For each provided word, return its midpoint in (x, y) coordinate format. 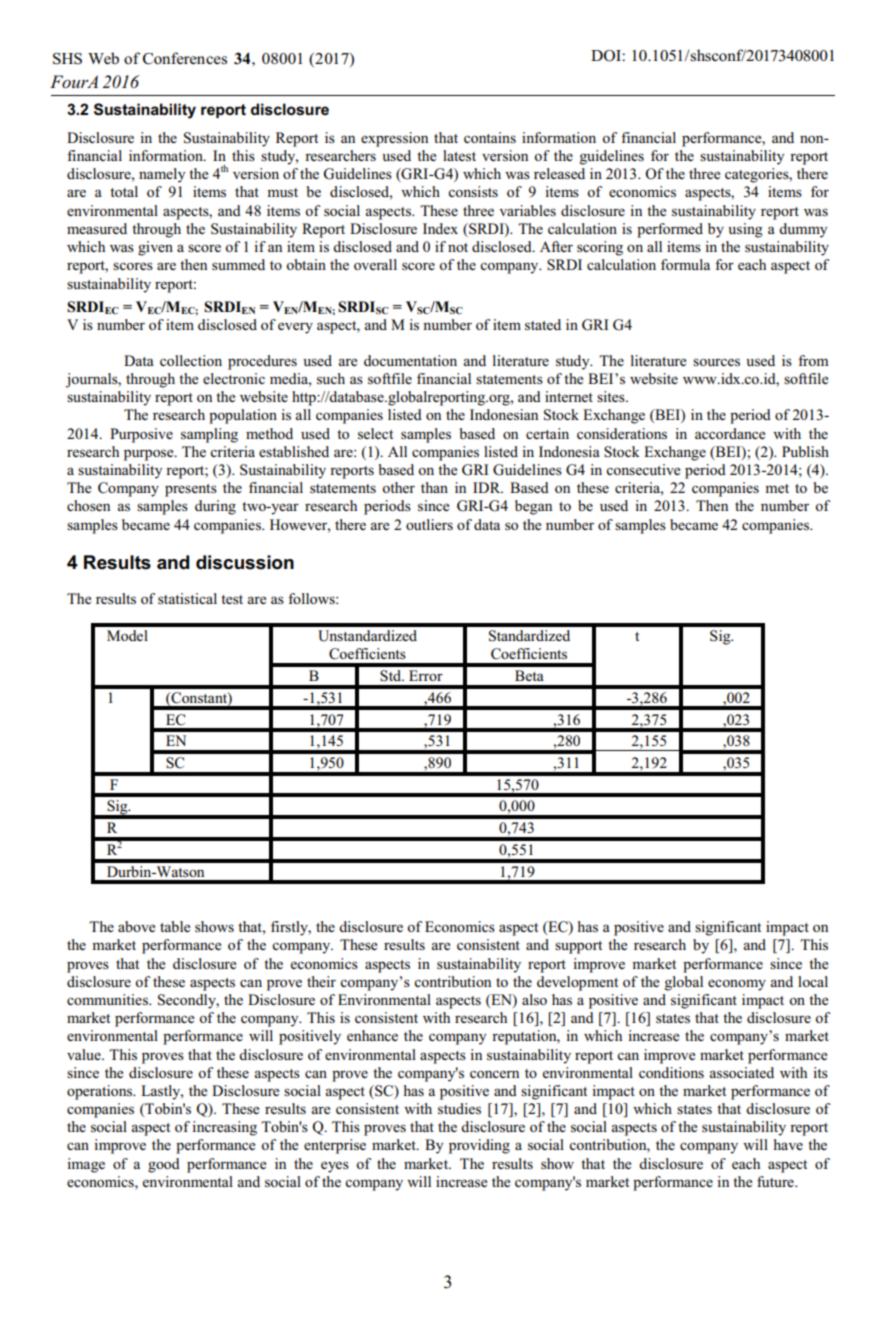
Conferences (185, 58)
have (788, 1144)
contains (490, 137)
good (164, 1165)
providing (479, 1146)
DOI (607, 56)
